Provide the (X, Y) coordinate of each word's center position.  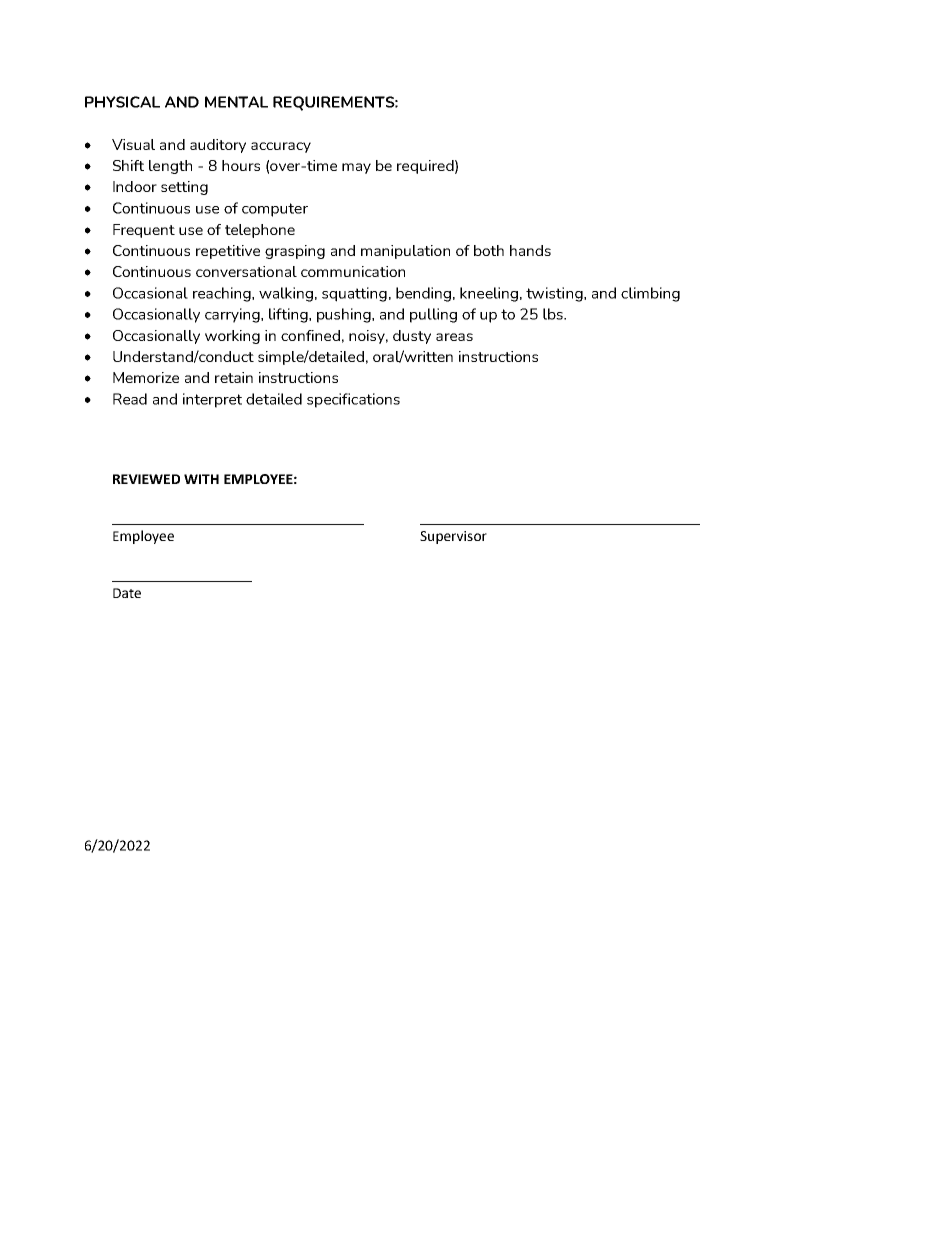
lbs (554, 314)
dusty (412, 337)
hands (530, 250)
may (356, 168)
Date (127, 593)
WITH (201, 479)
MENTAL (236, 102)
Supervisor (453, 537)
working (232, 337)
